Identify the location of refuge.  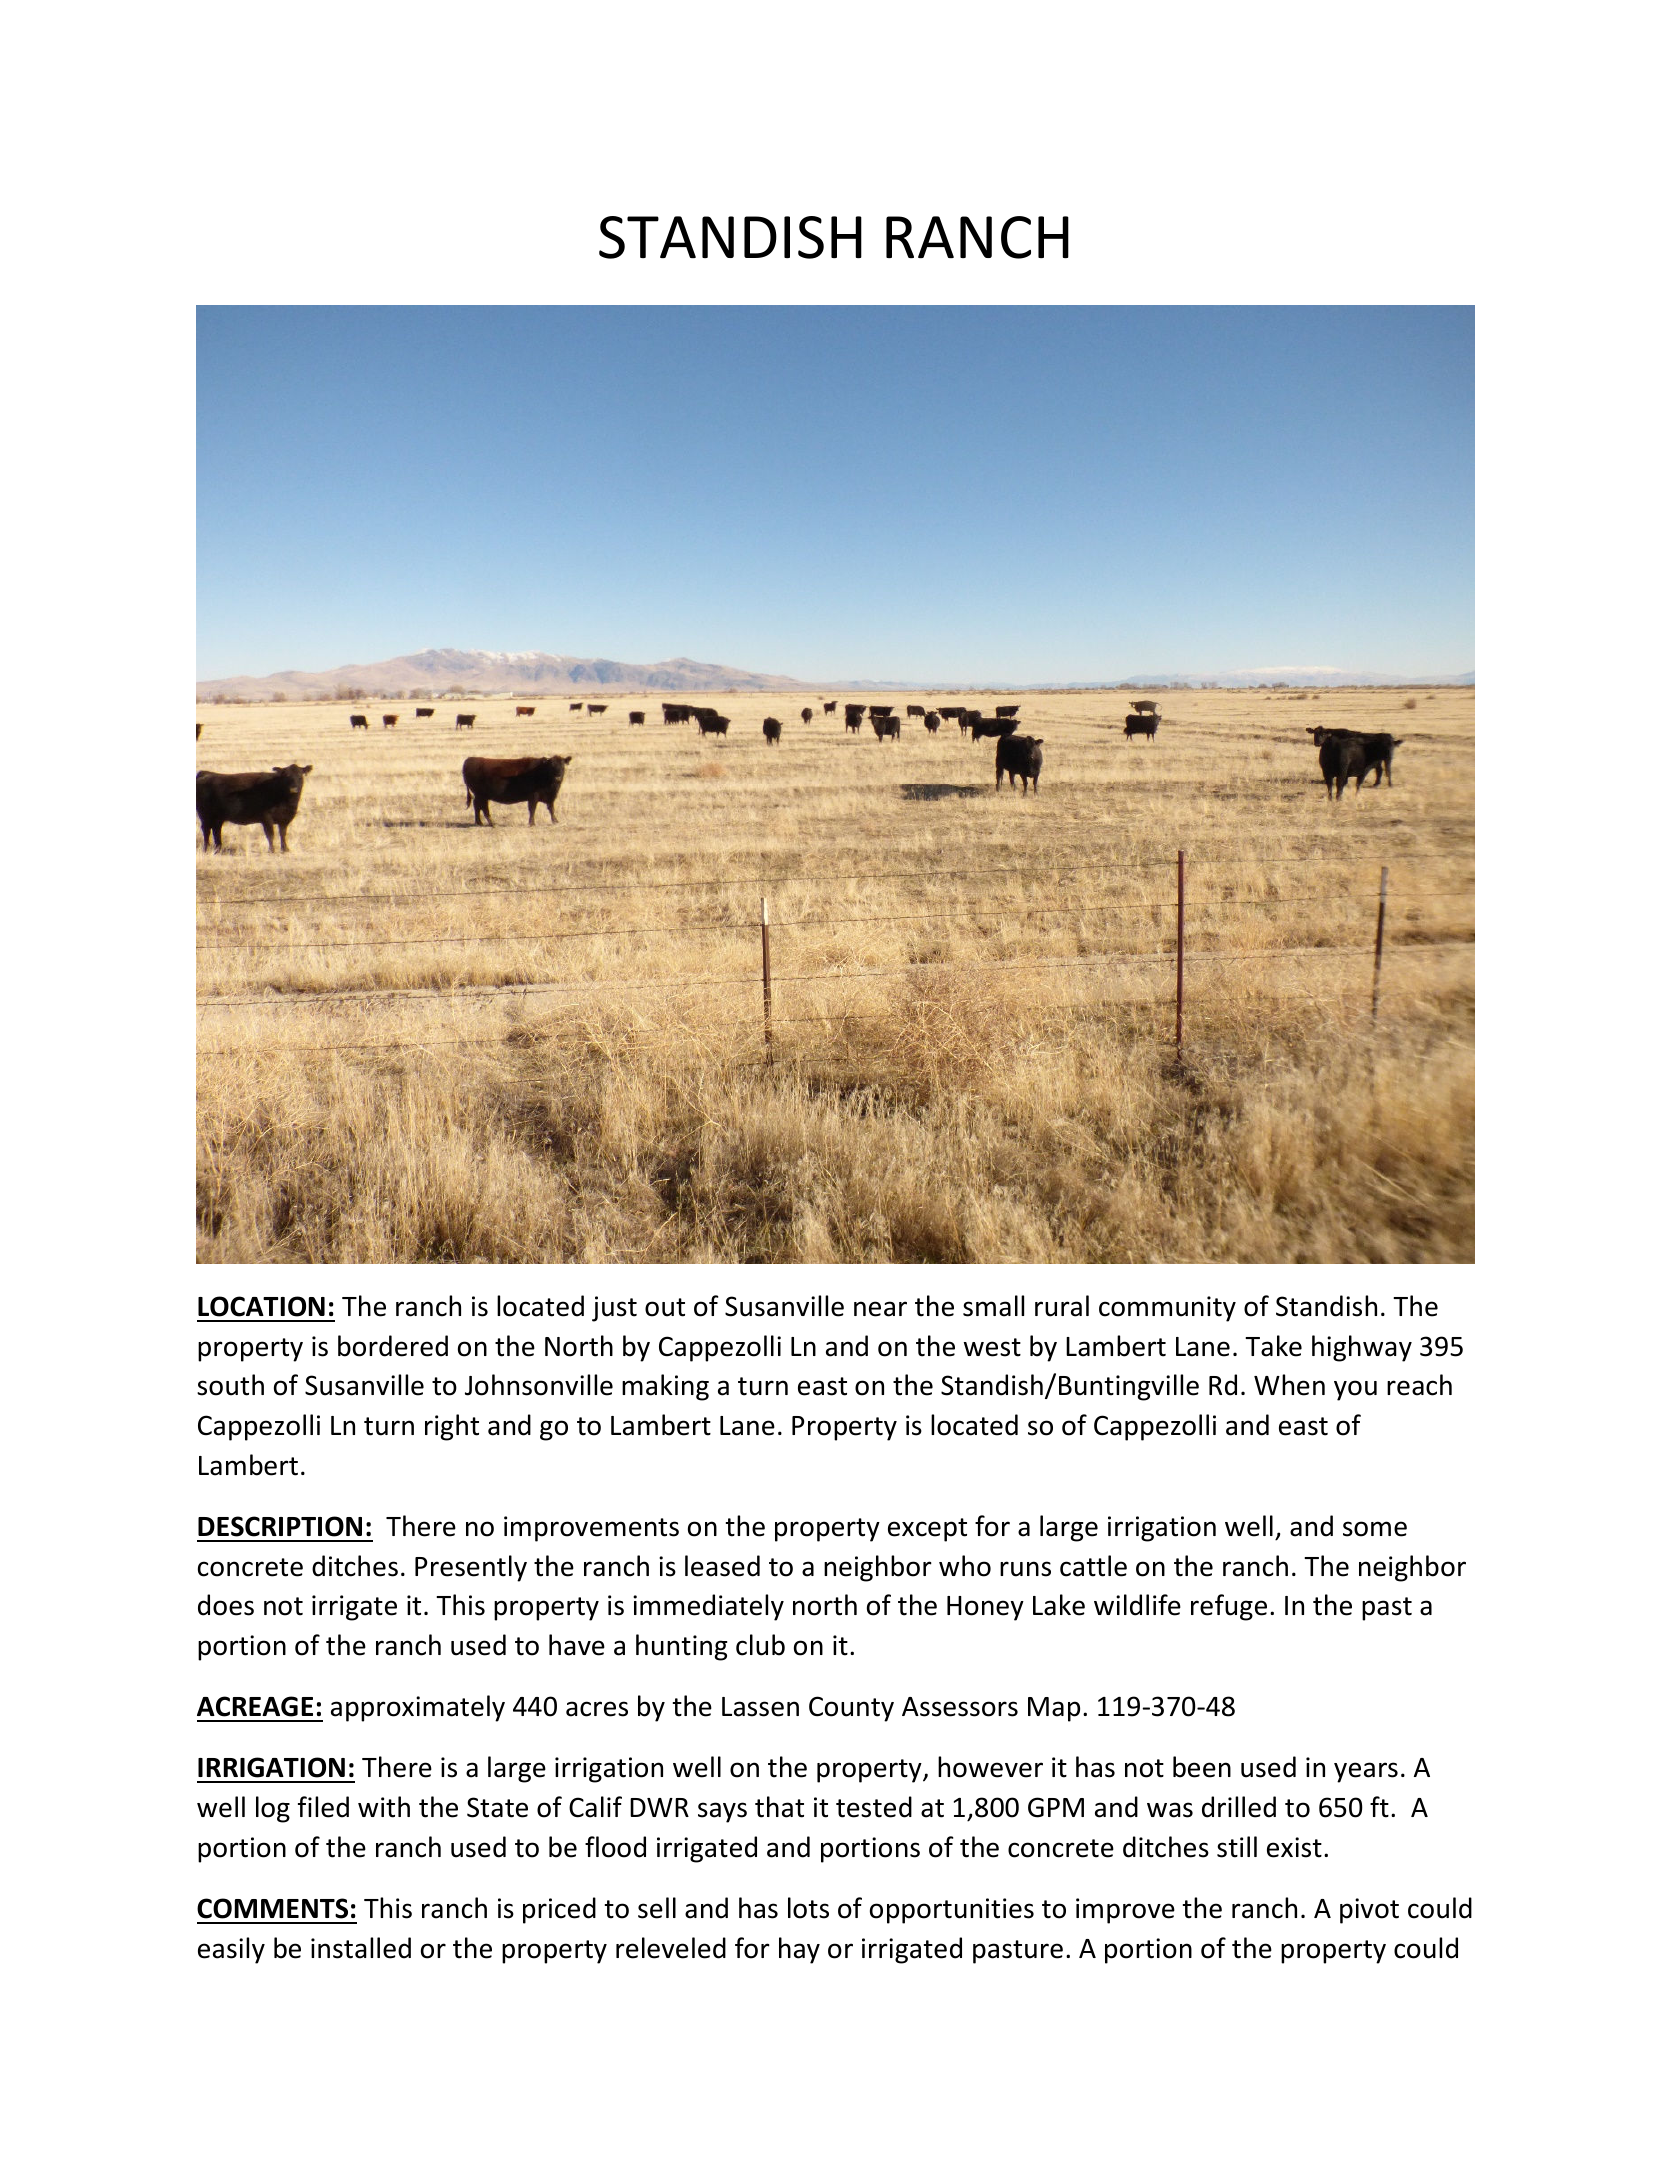
(1229, 1607).
